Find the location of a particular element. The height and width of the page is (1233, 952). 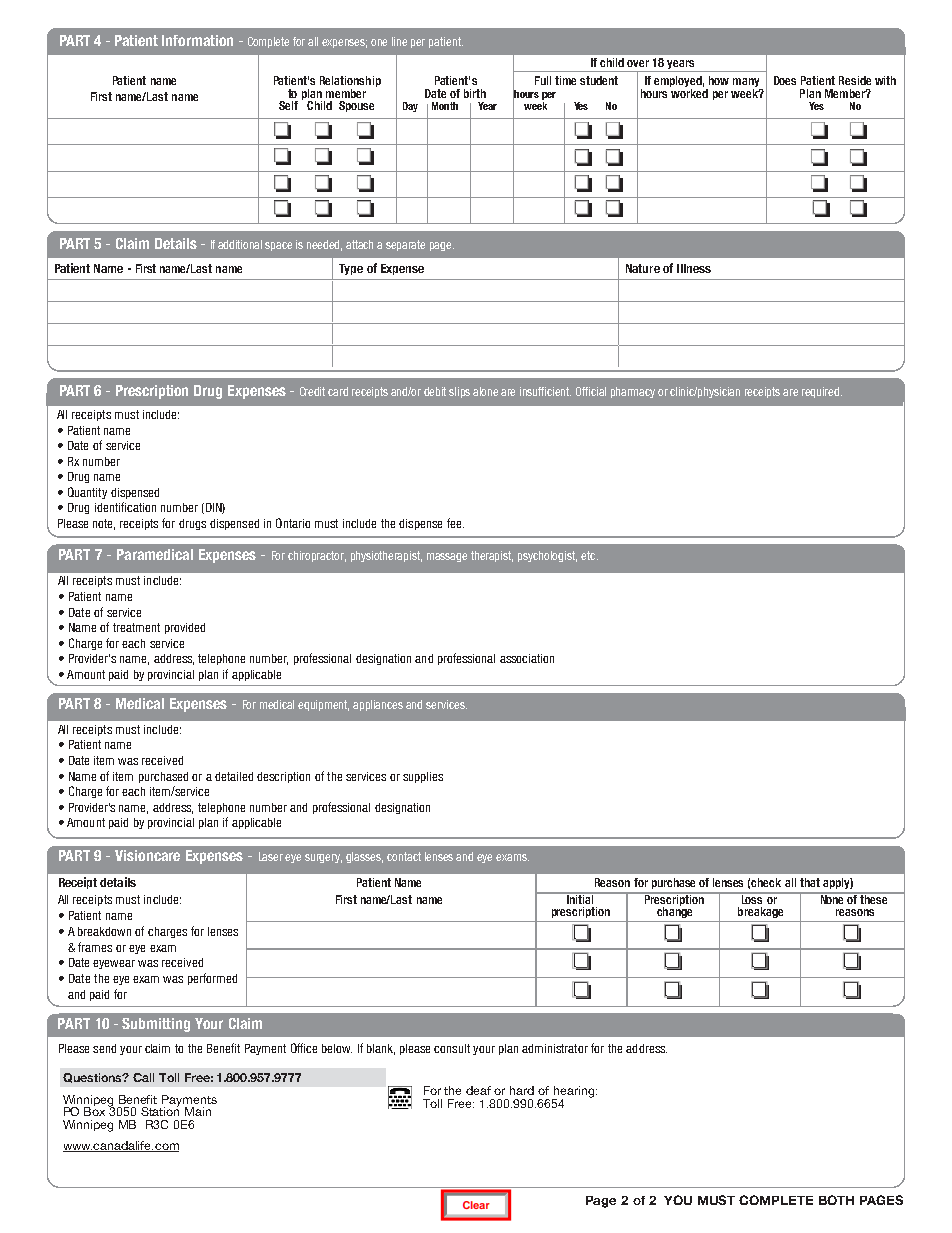

fee is located at coordinates (455, 523).
